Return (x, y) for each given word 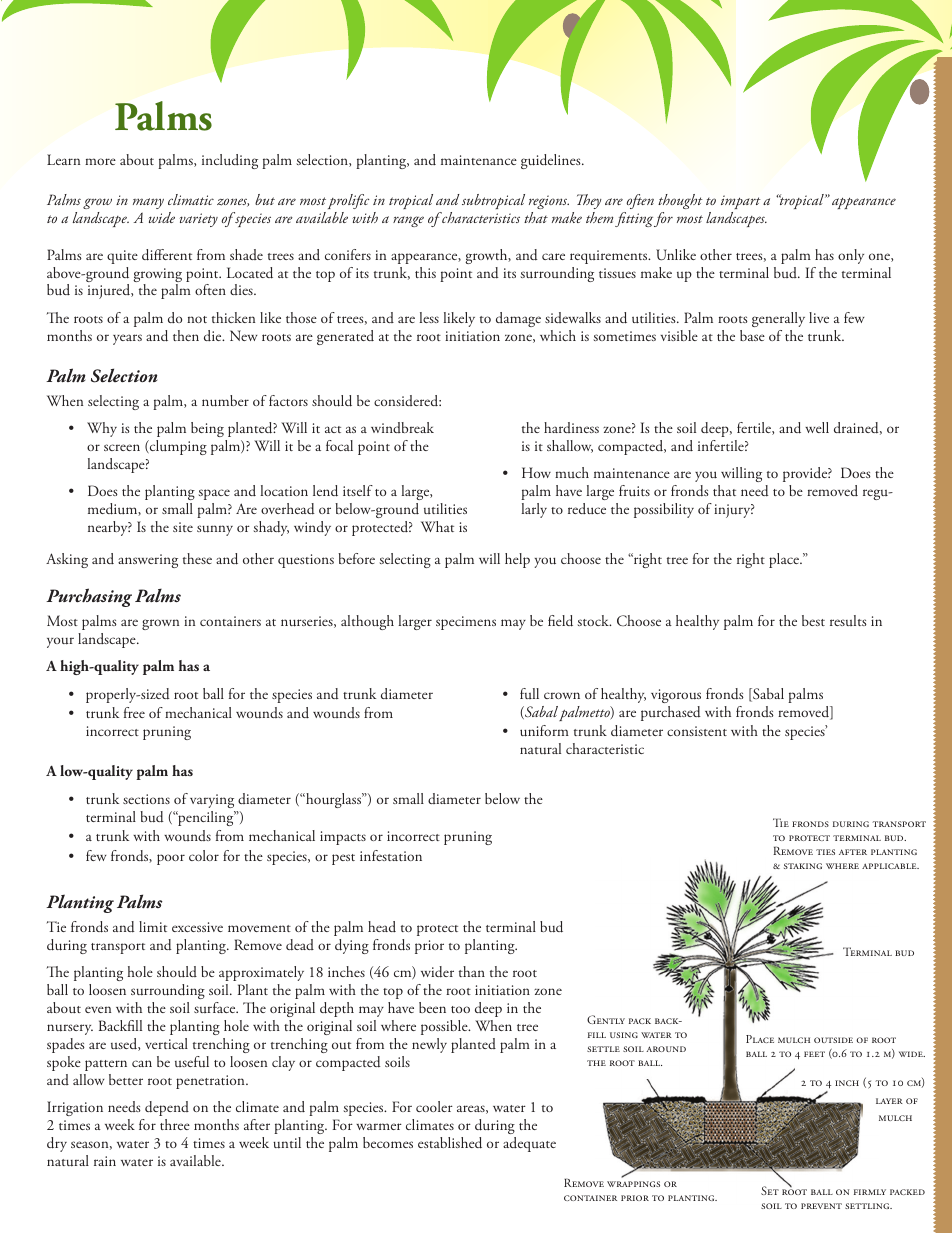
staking (803, 866)
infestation (391, 855)
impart (741, 202)
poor (171, 859)
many (148, 203)
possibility (664, 510)
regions (549, 202)
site (183, 527)
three (175, 1124)
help (517, 560)
